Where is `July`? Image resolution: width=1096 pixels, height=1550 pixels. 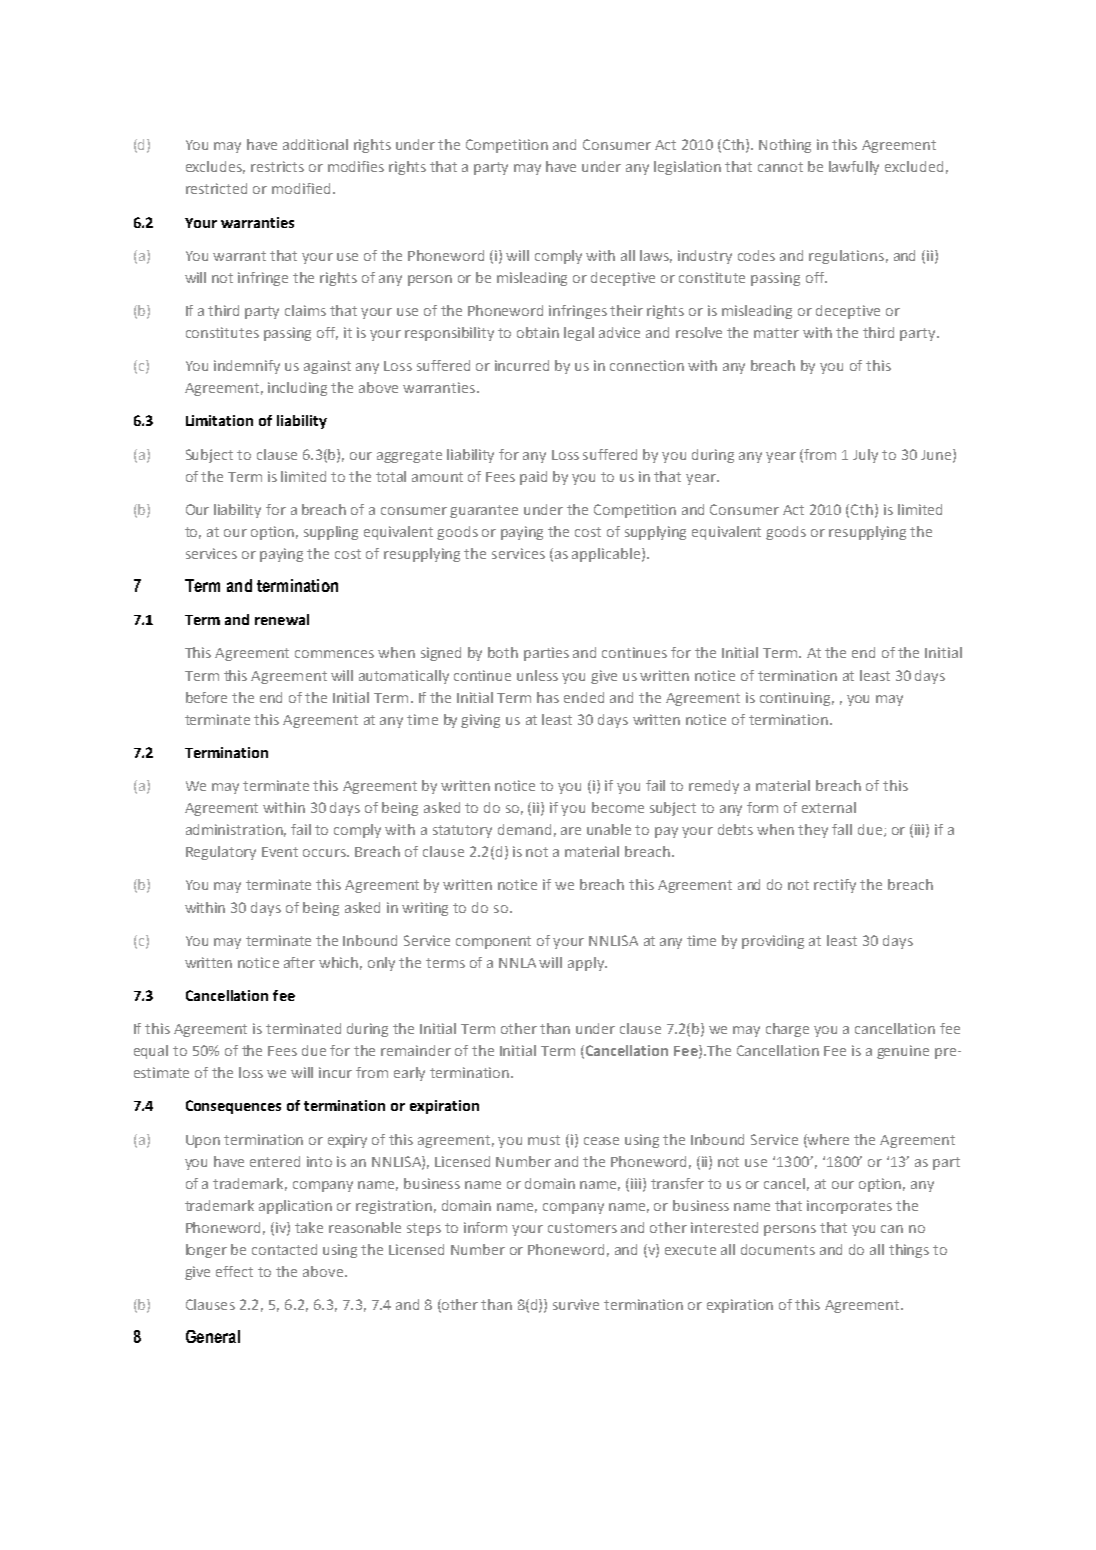 July is located at coordinates (865, 456).
